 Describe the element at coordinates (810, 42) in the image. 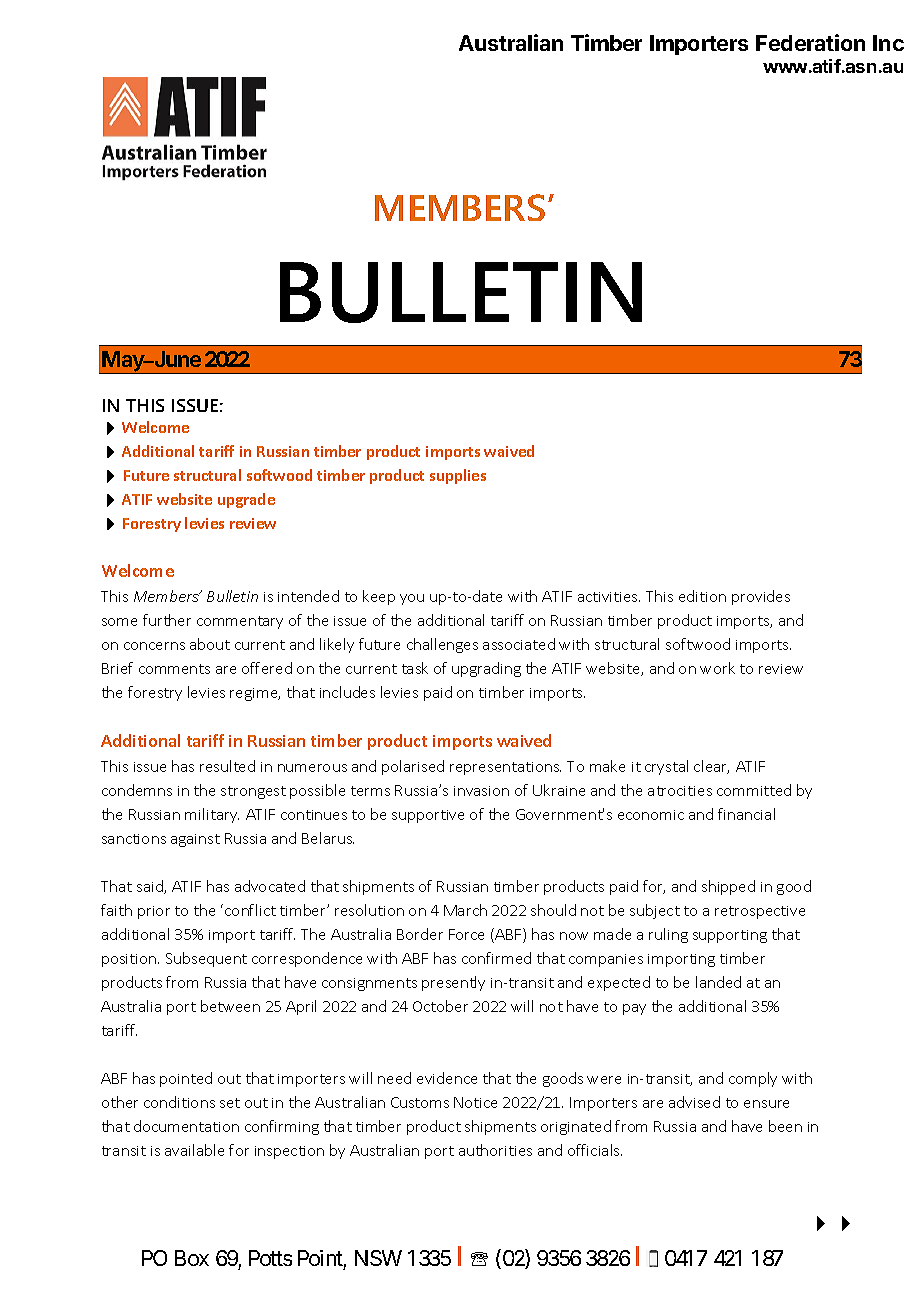

I see `Federation` at that location.
